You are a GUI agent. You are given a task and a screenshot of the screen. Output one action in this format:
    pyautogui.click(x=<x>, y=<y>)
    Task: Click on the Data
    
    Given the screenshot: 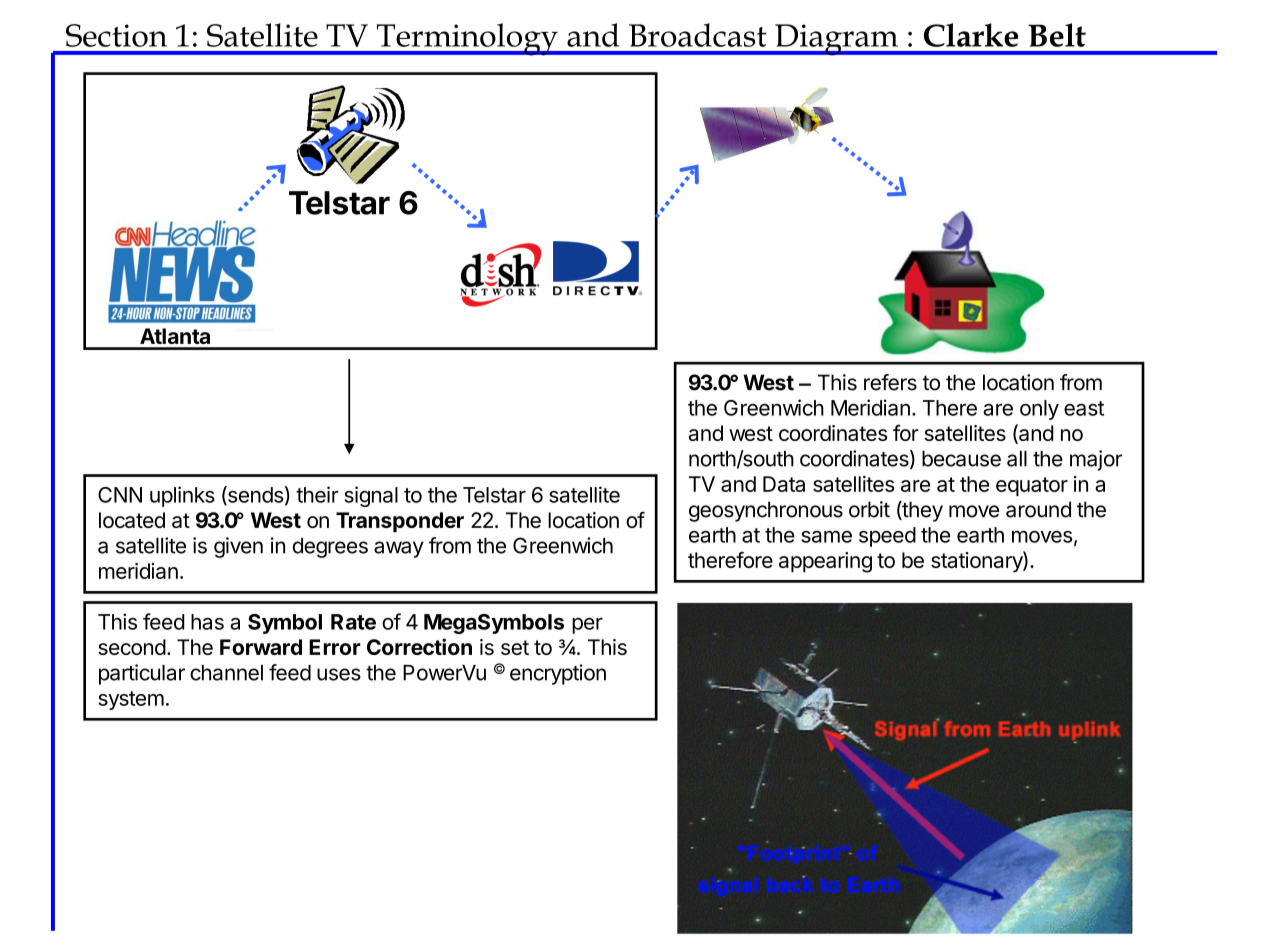 What is the action you would take?
    pyautogui.click(x=784, y=484)
